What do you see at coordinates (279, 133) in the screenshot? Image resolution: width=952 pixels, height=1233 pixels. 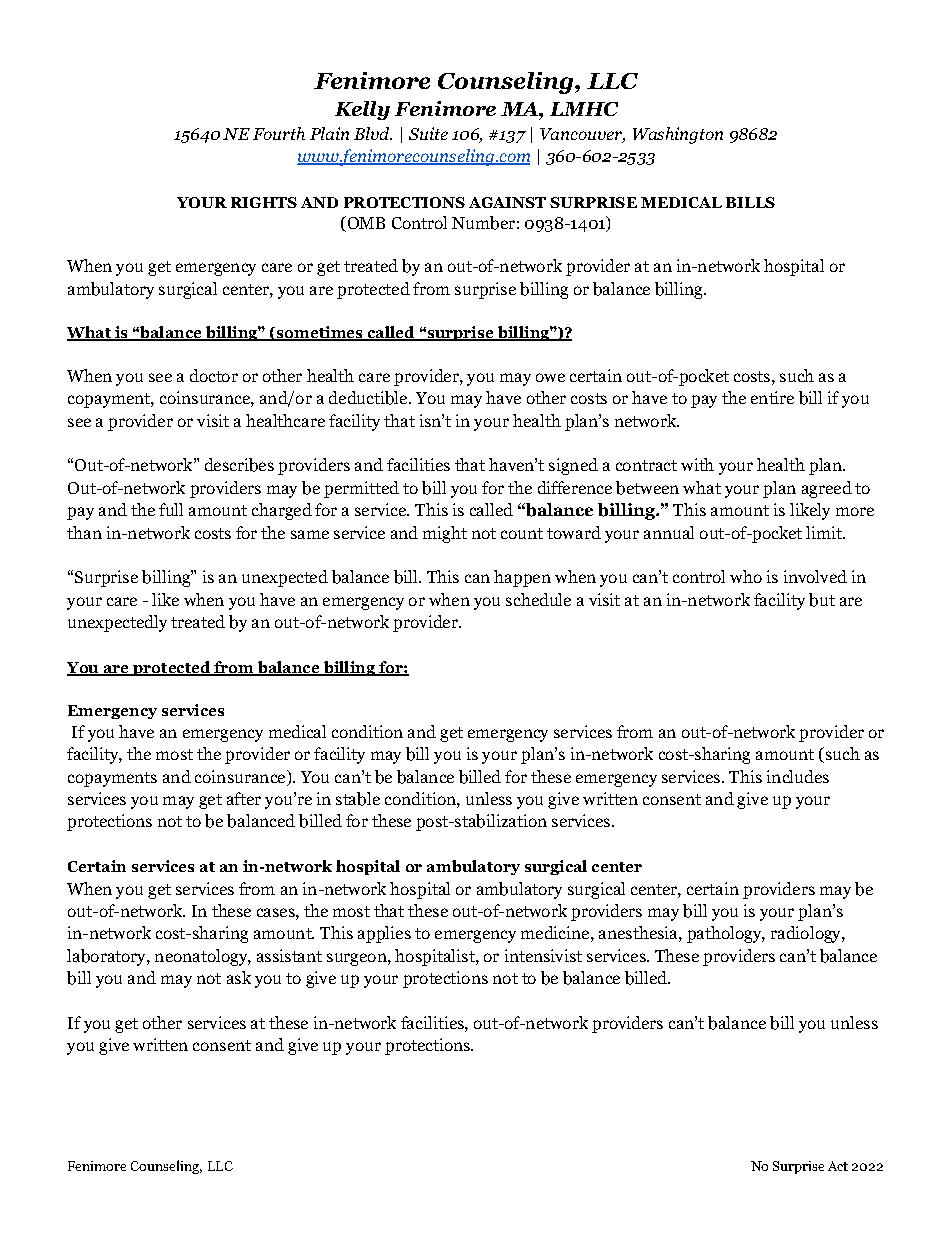 I see `Fourth` at bounding box center [279, 133].
